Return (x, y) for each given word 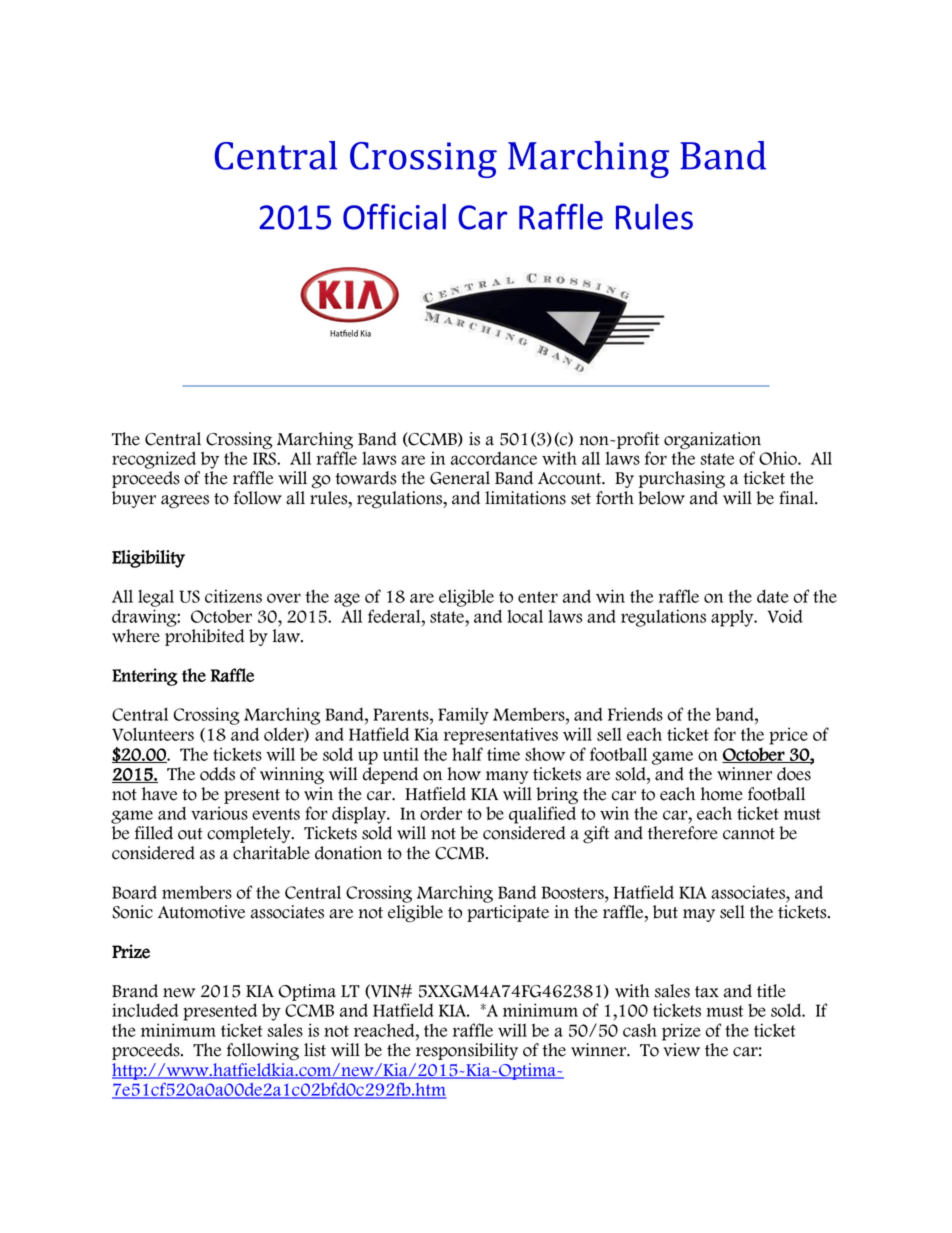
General (460, 478)
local (525, 616)
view (681, 1050)
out (190, 834)
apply (733, 618)
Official (394, 216)
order (441, 813)
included (145, 1010)
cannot (749, 834)
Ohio (779, 458)
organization (712, 441)
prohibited (204, 637)
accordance (494, 458)
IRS (265, 458)
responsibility (467, 1051)
